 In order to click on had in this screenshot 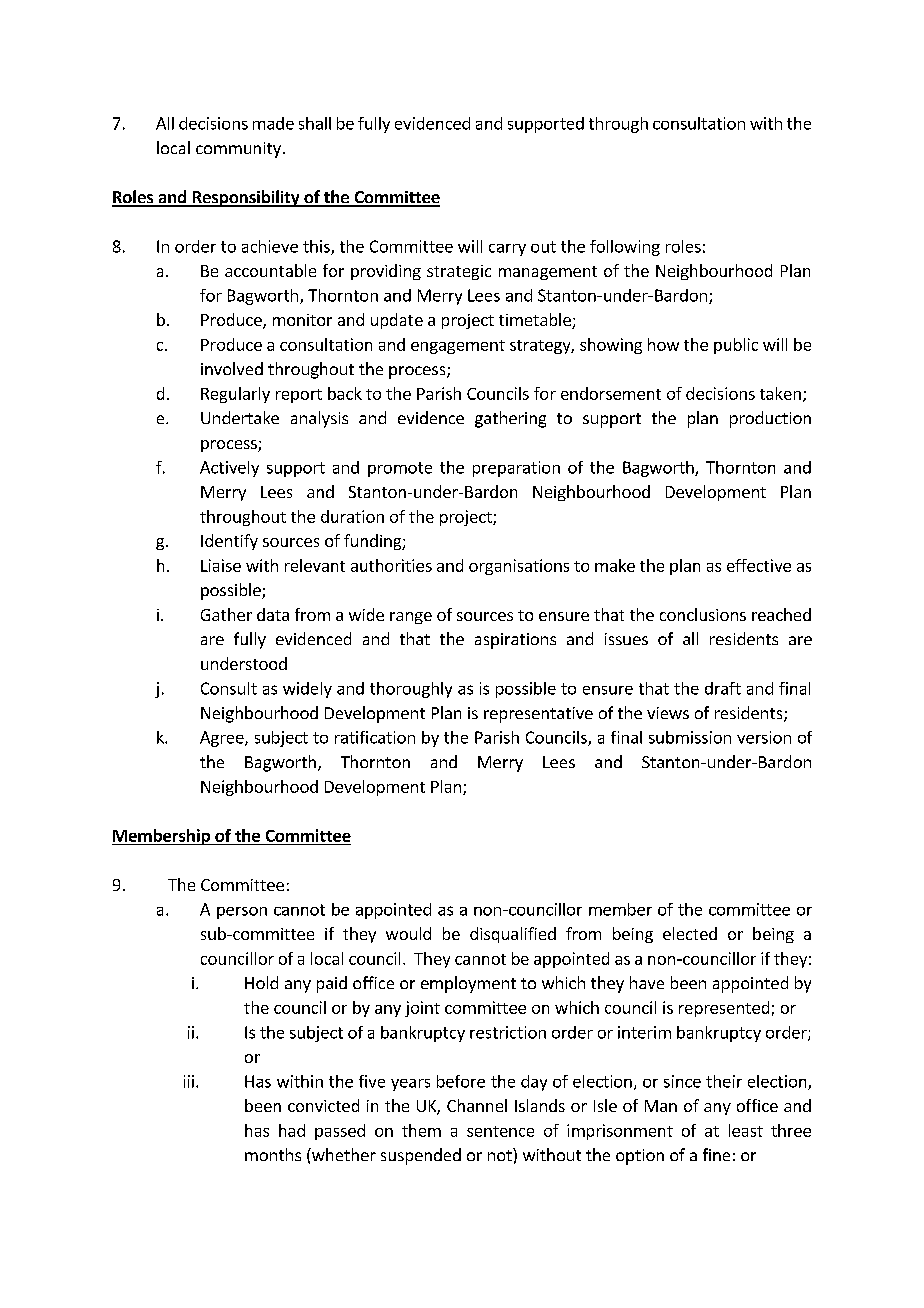, I will do `click(292, 1130)`.
